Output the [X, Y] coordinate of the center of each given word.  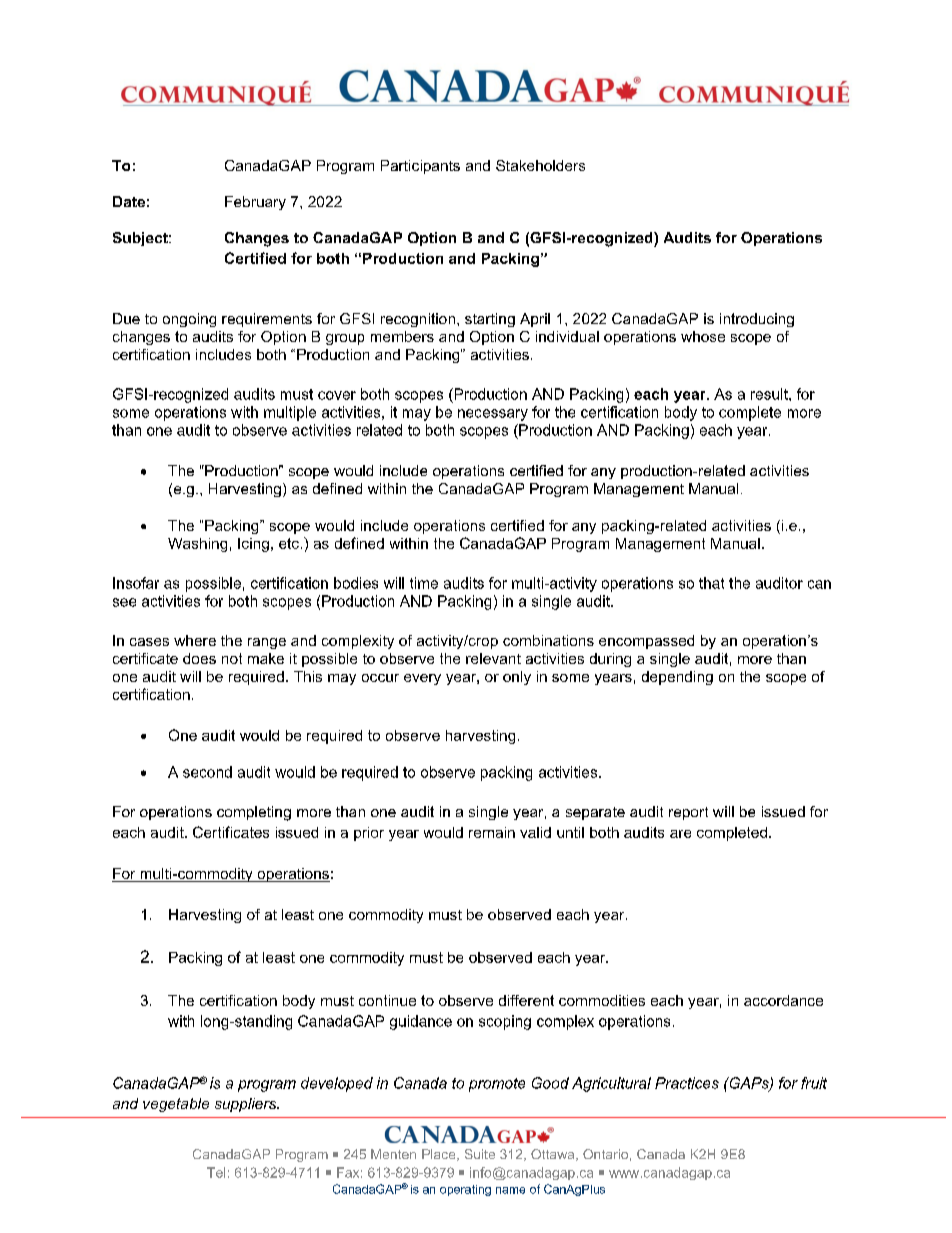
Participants [420, 167]
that [711, 583]
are [680, 834]
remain [492, 832]
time [424, 583]
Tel [216, 1172]
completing [254, 813]
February [255, 203]
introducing [757, 320]
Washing [197, 545]
